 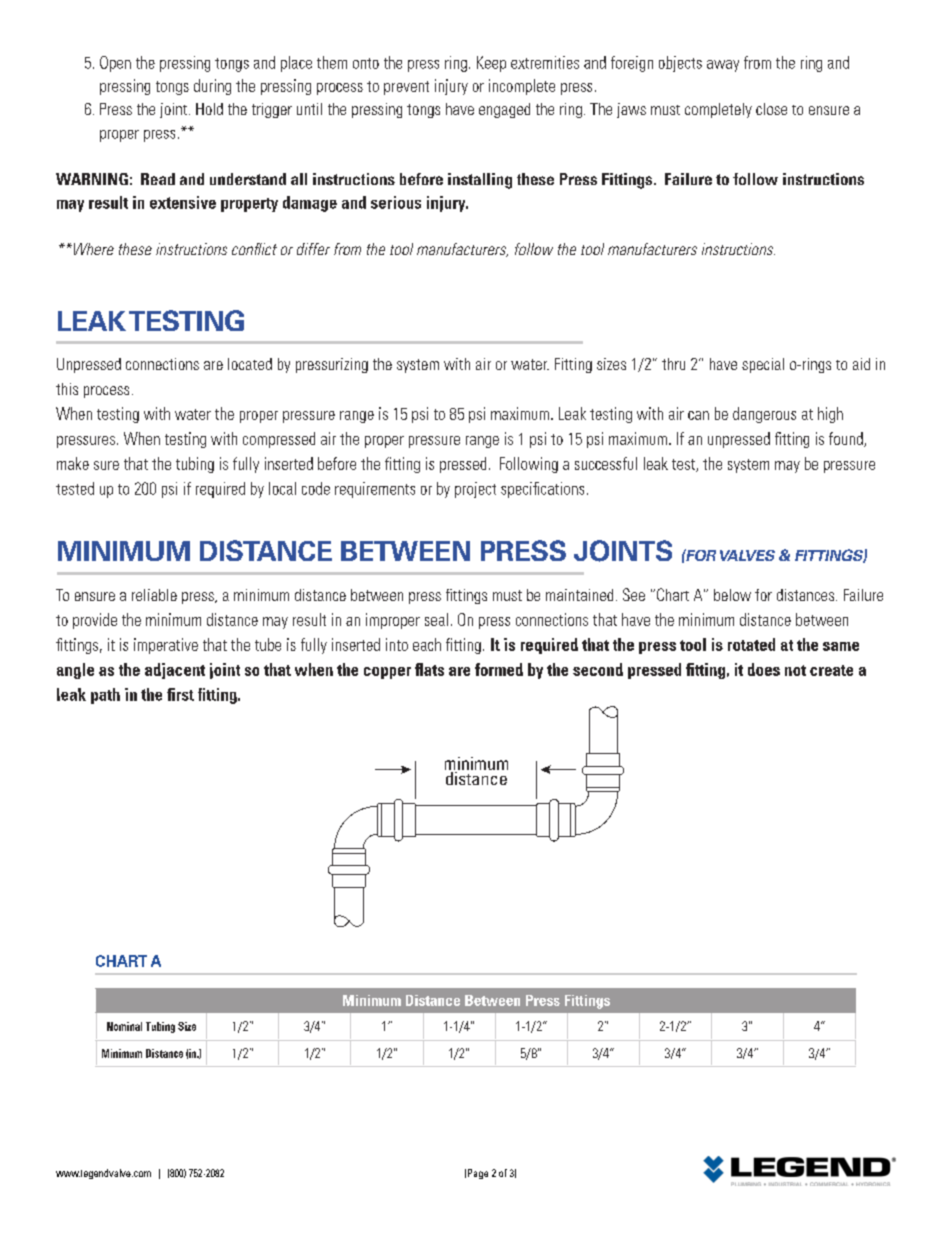 What do you see at coordinates (429, 669) in the document?
I see `flats` at bounding box center [429, 669].
